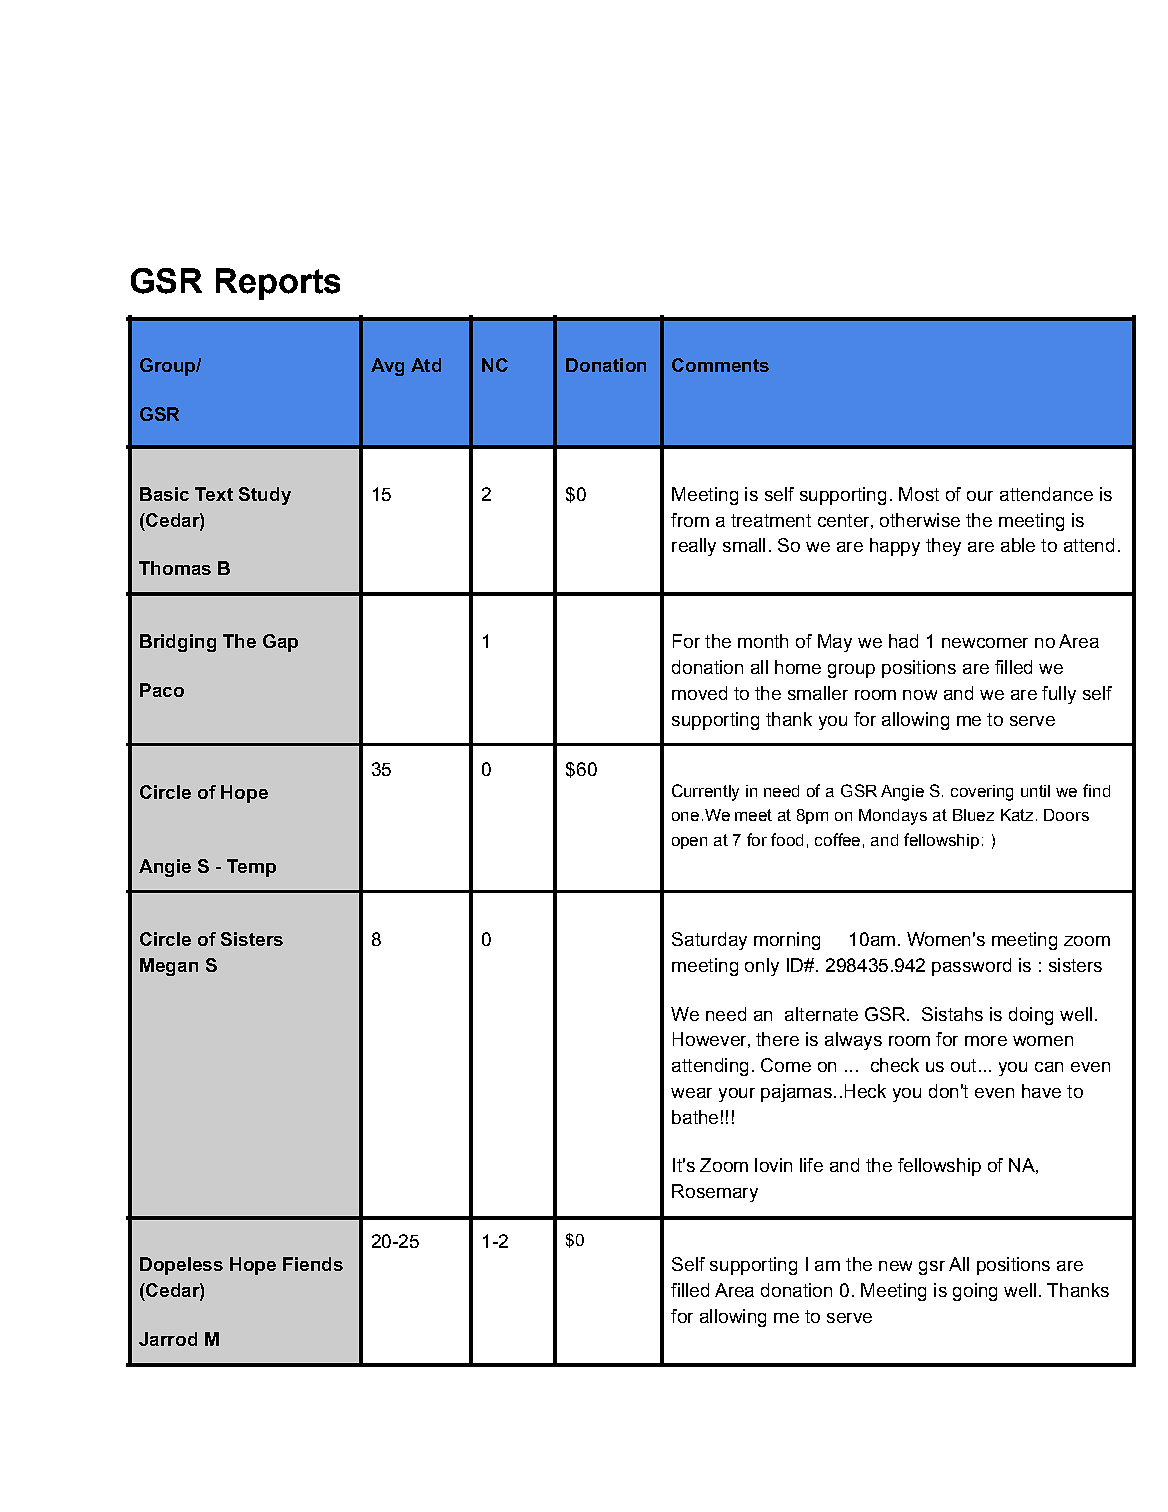 This screenshot has height=1512, width=1168. What do you see at coordinates (715, 1193) in the screenshot?
I see `Rosemary` at bounding box center [715, 1193].
